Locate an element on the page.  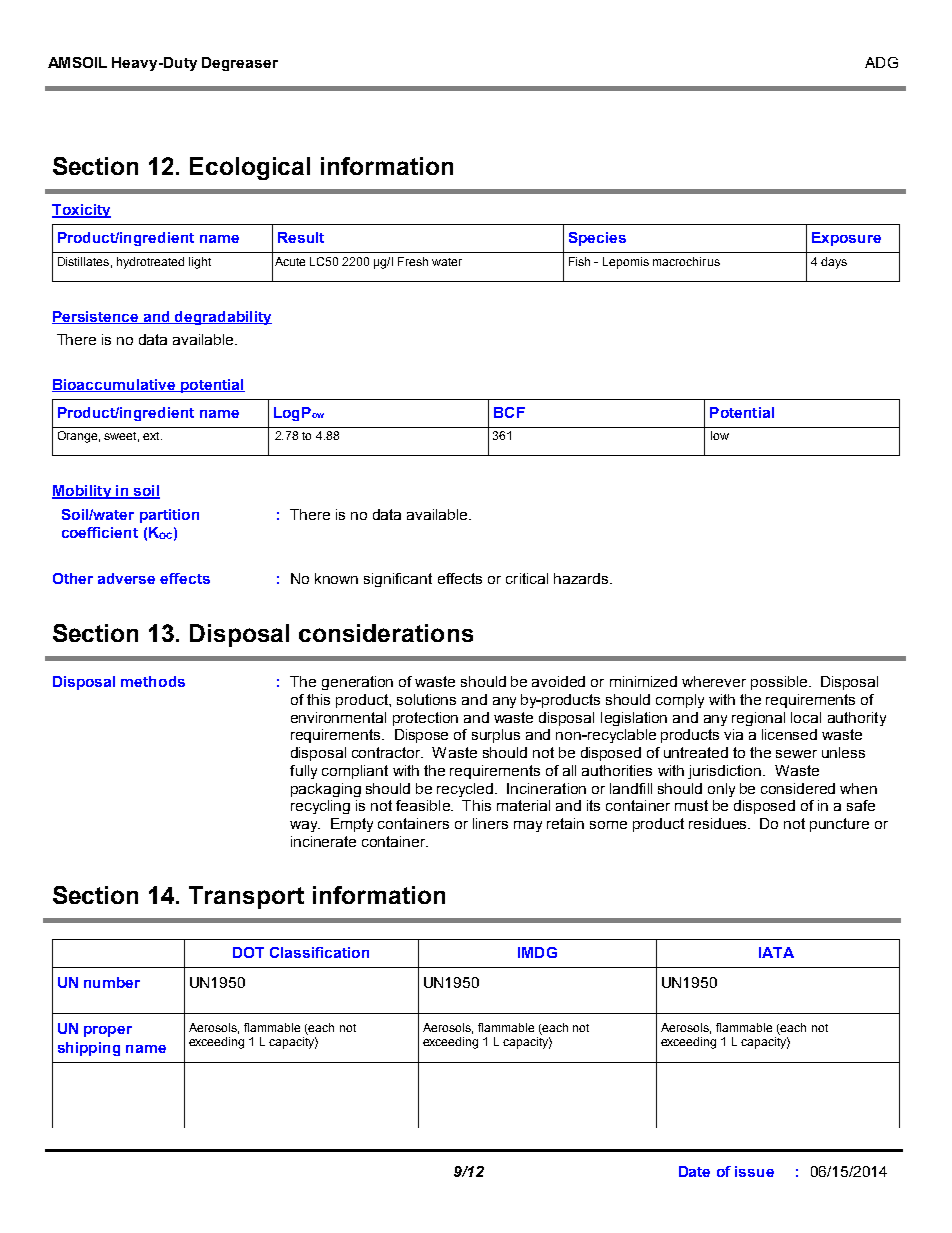
issue is located at coordinates (754, 1171).
